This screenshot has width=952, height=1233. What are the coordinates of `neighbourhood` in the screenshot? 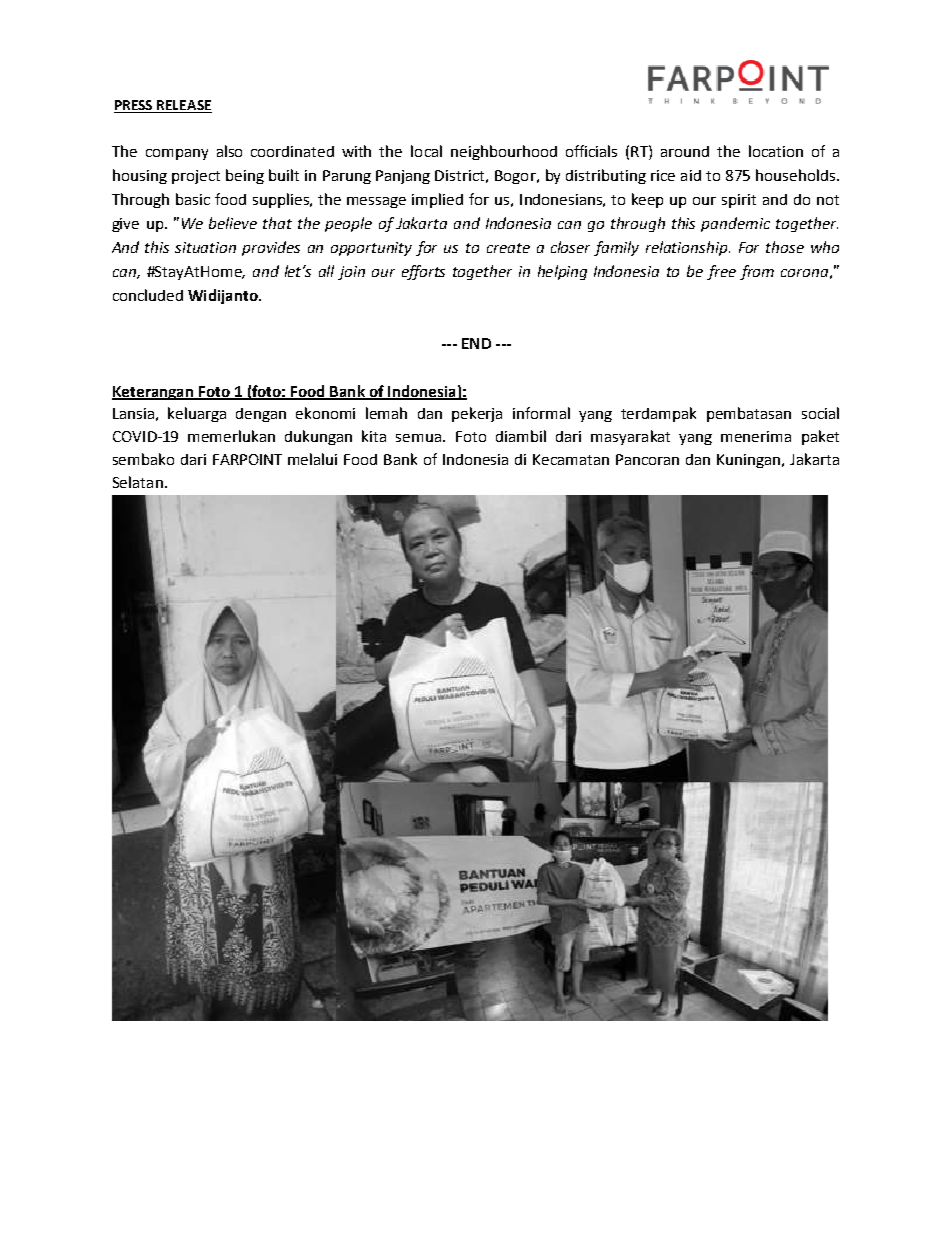 It's located at (504, 152).
